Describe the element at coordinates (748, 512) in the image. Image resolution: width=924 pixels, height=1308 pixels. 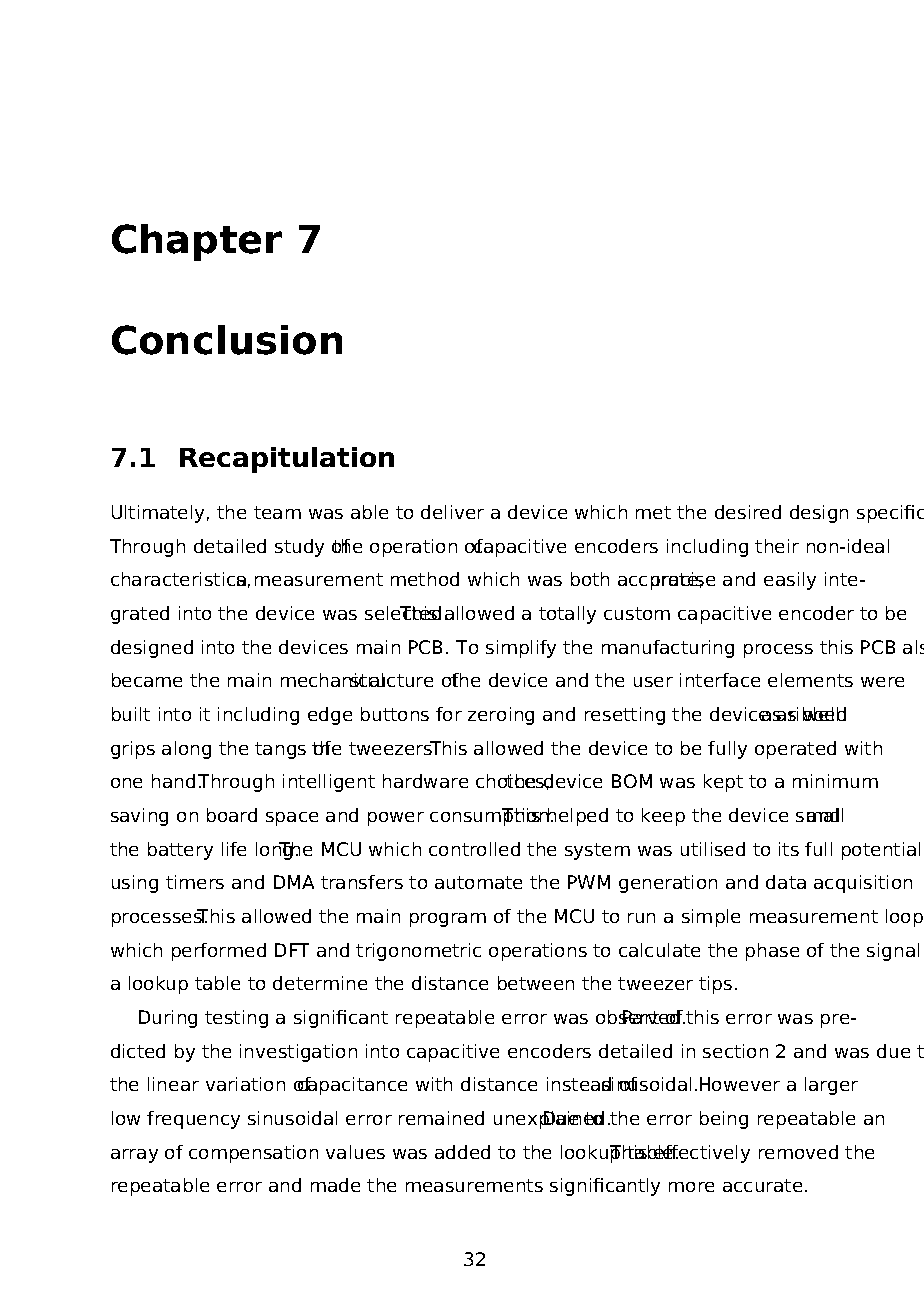
I see `desired` at that location.
